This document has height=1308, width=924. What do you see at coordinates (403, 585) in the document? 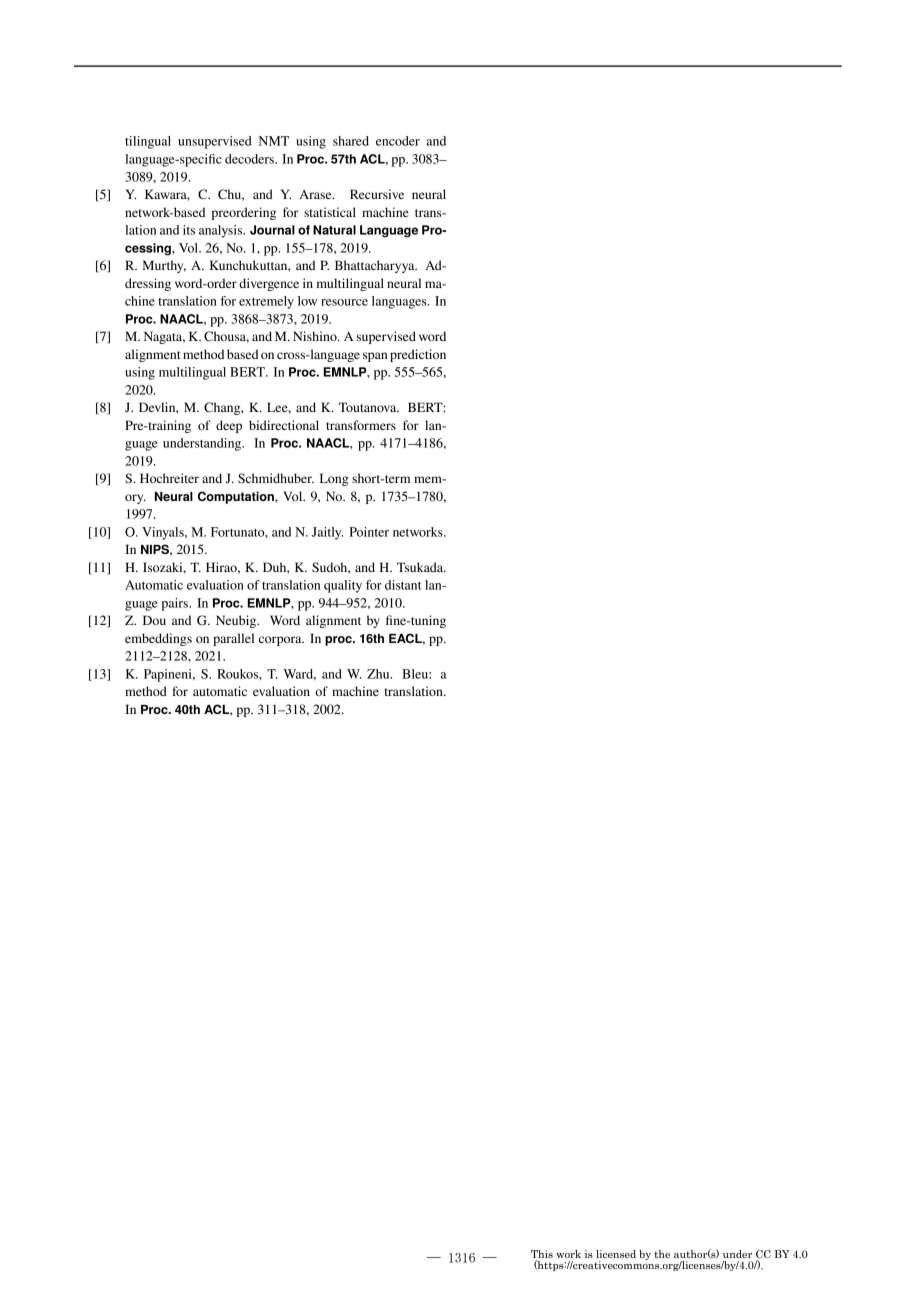
I see `distant` at bounding box center [403, 585].
